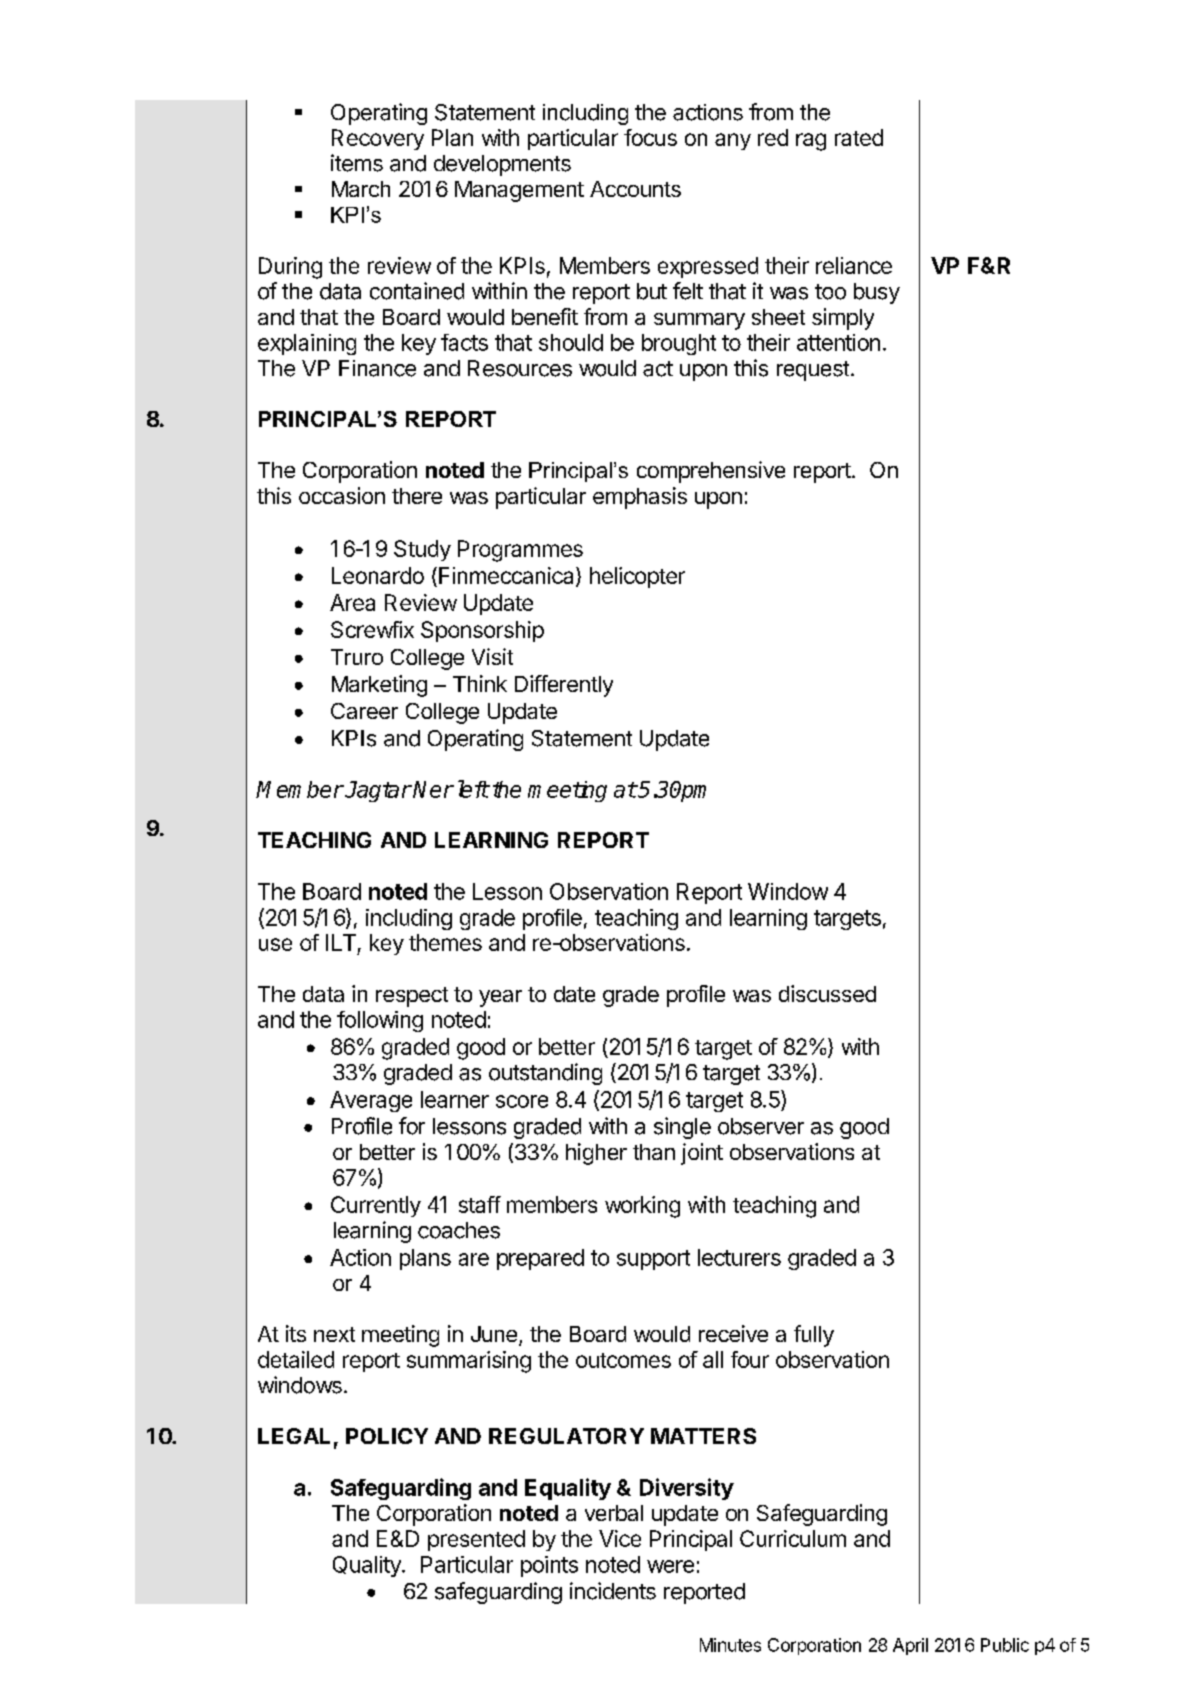  Describe the element at coordinates (654, 1152) in the document. I see `than` at that location.
